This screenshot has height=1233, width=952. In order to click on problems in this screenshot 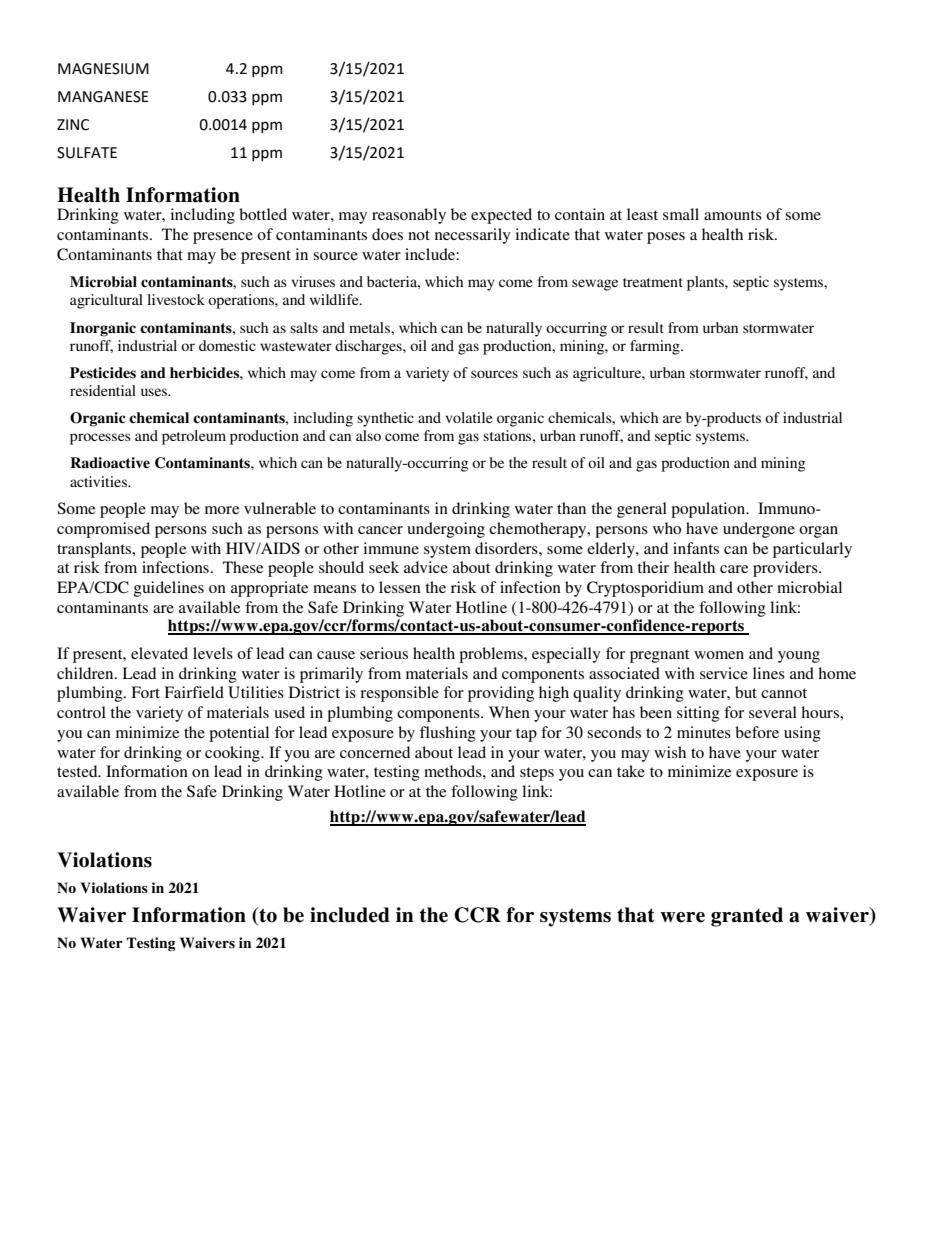, I will do `click(492, 655)`.
